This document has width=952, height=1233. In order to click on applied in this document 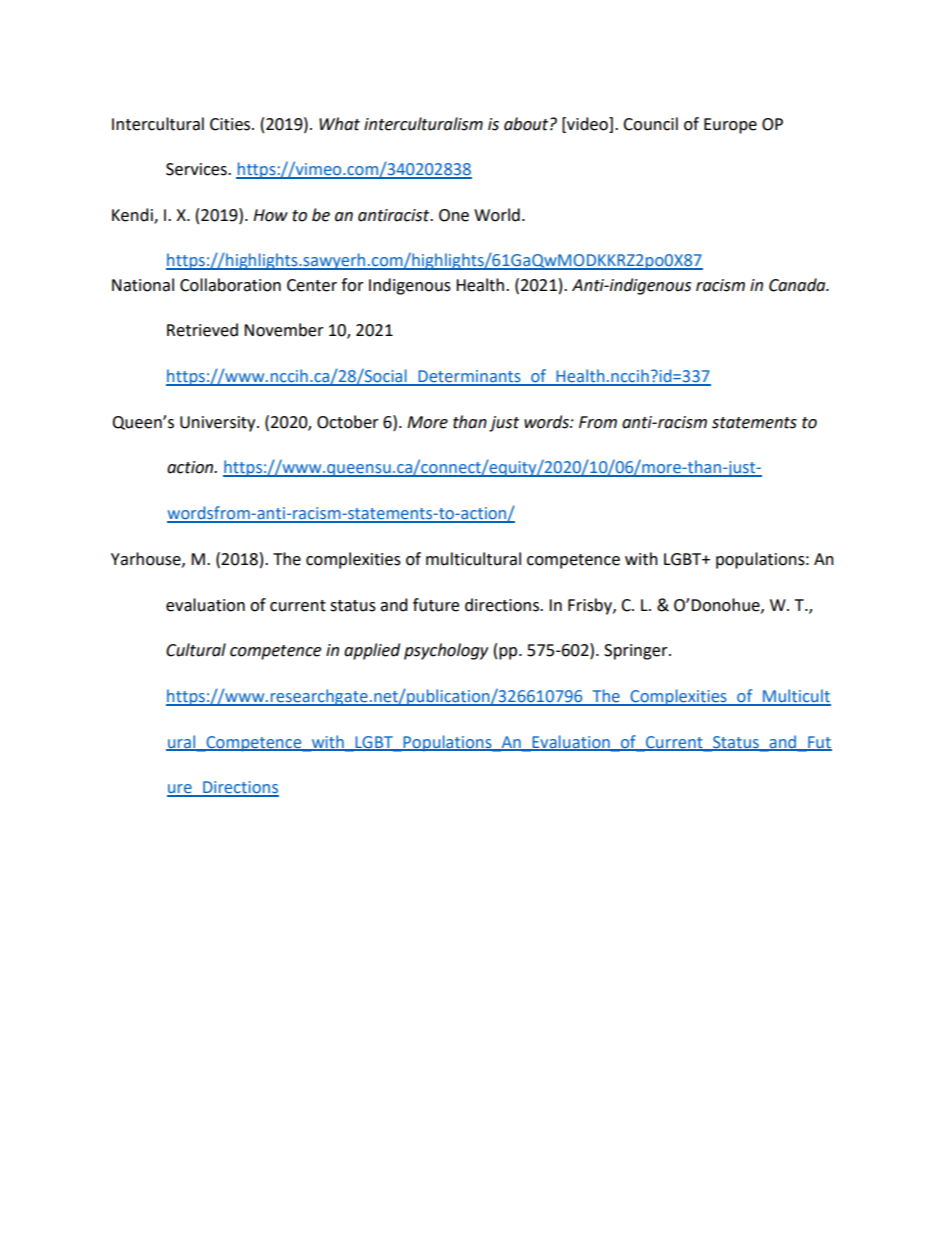, I will do `click(372, 651)`.
